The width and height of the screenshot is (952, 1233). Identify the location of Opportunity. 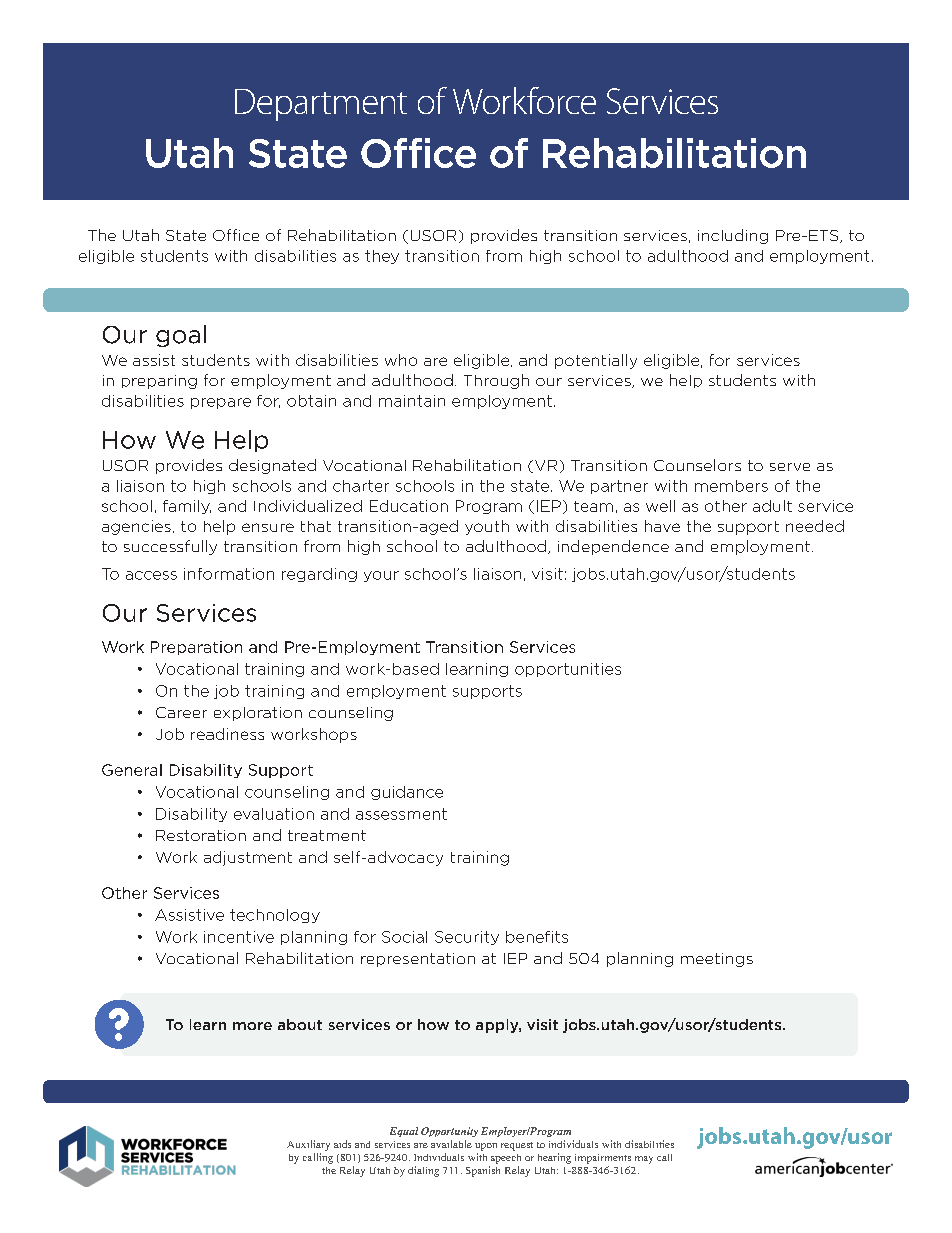
(449, 1132).
